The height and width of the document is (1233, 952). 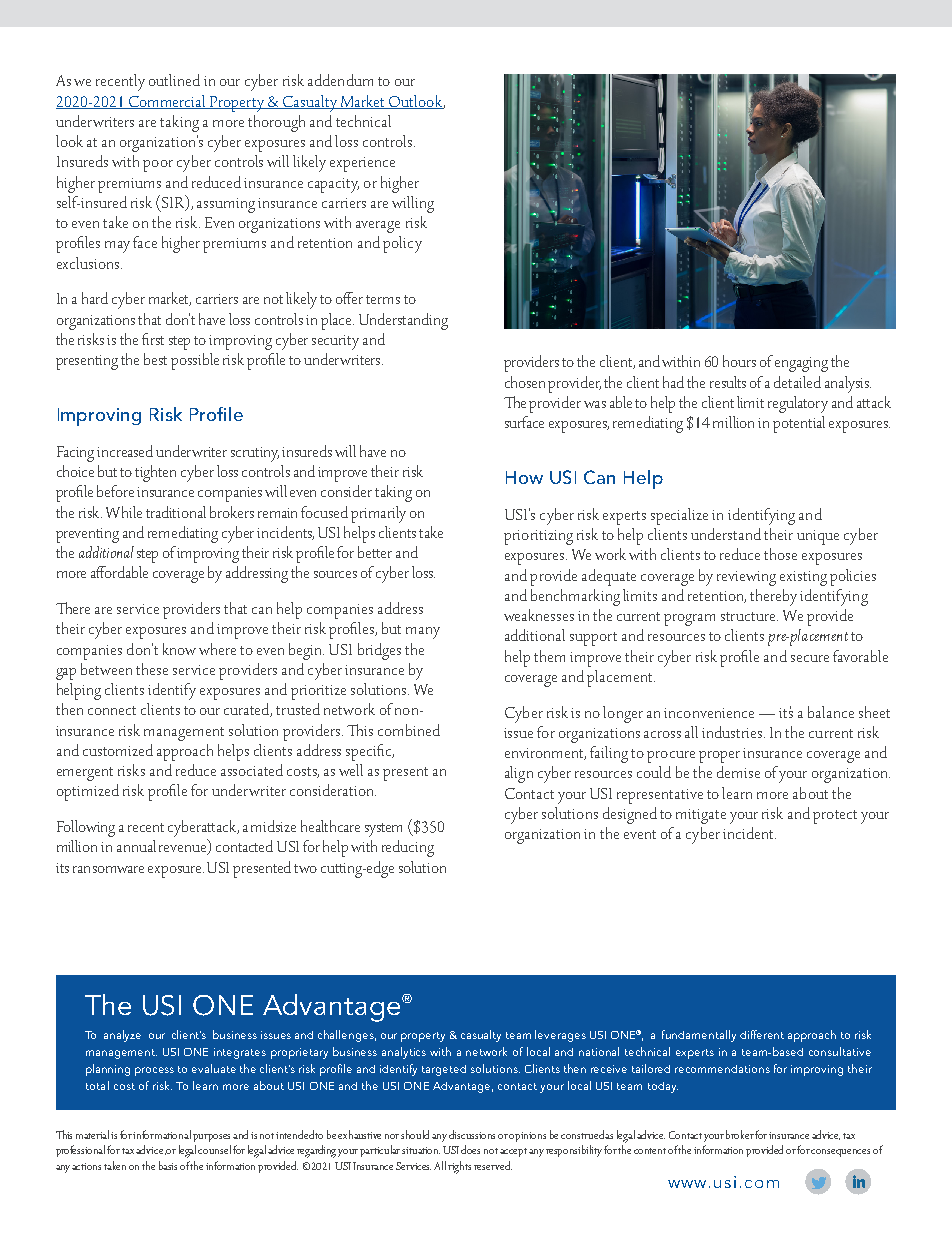 I want to click on know, so click(x=179, y=649).
